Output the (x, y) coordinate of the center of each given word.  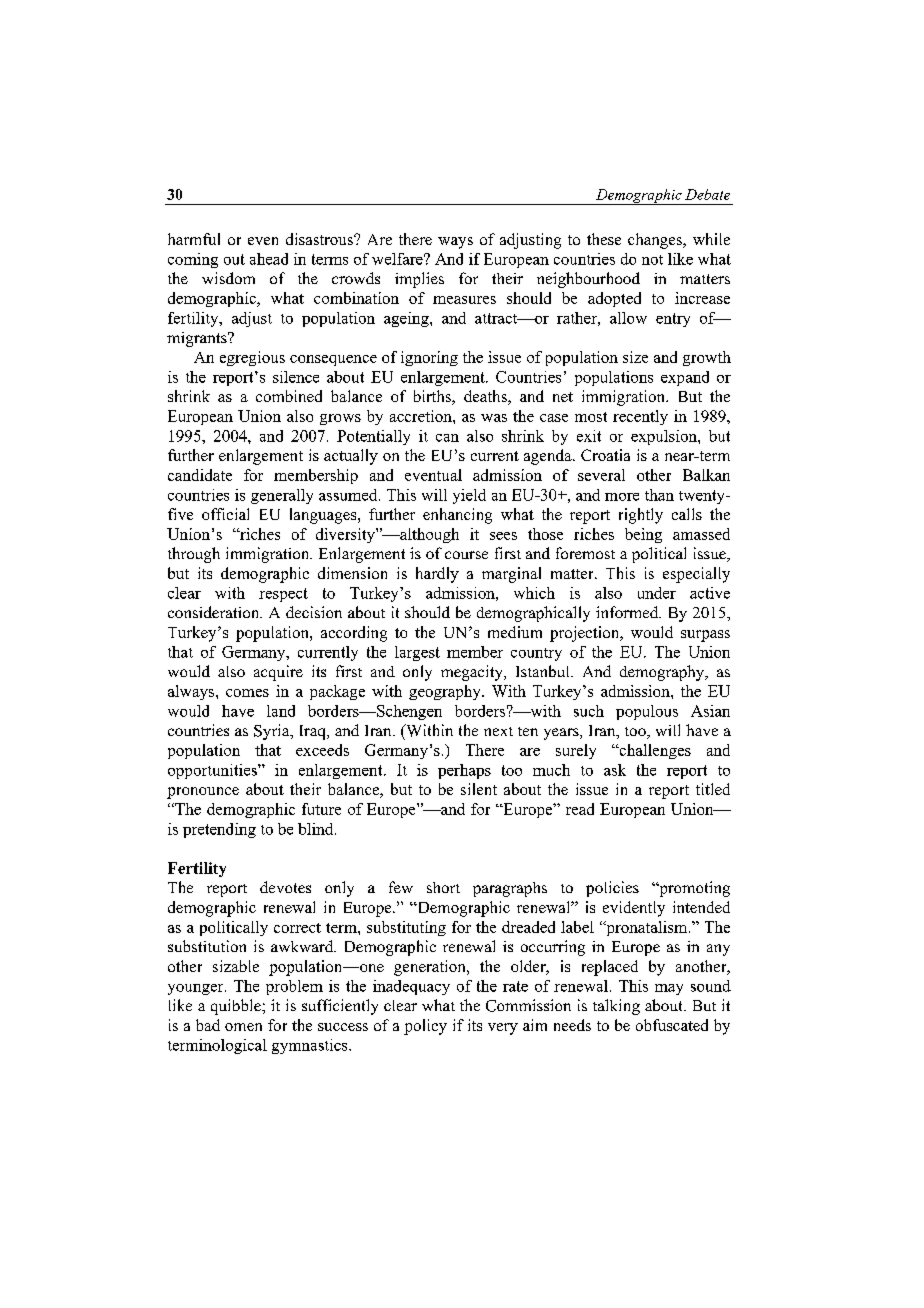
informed (628, 612)
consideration (215, 612)
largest (417, 653)
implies (419, 280)
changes (656, 241)
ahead (269, 259)
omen (243, 1027)
